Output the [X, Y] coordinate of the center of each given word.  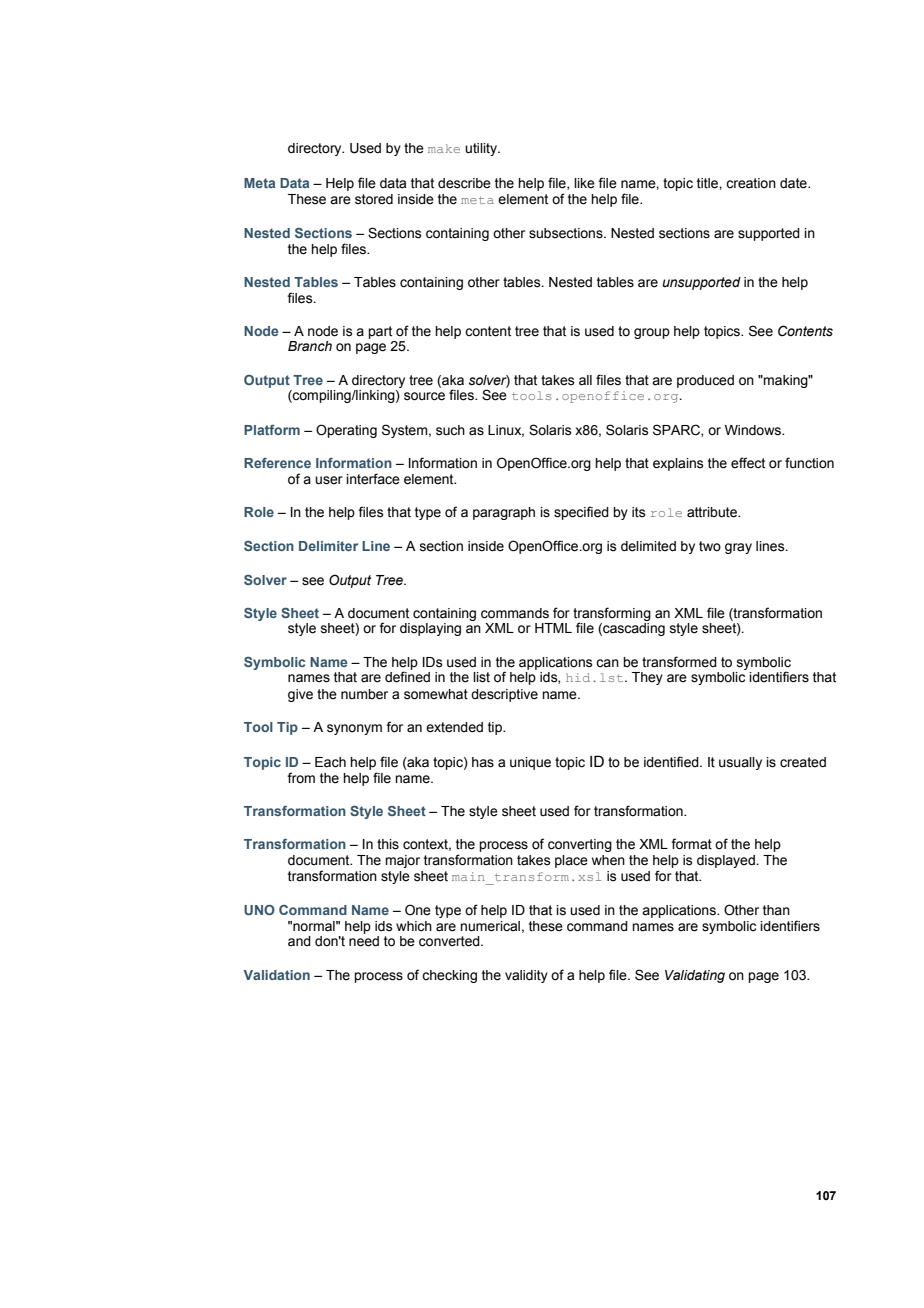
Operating [346, 431]
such [450, 430]
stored [374, 199]
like [584, 183]
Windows [754, 430]
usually [740, 763]
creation [751, 183]
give [300, 695]
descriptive [504, 695]
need [364, 941]
